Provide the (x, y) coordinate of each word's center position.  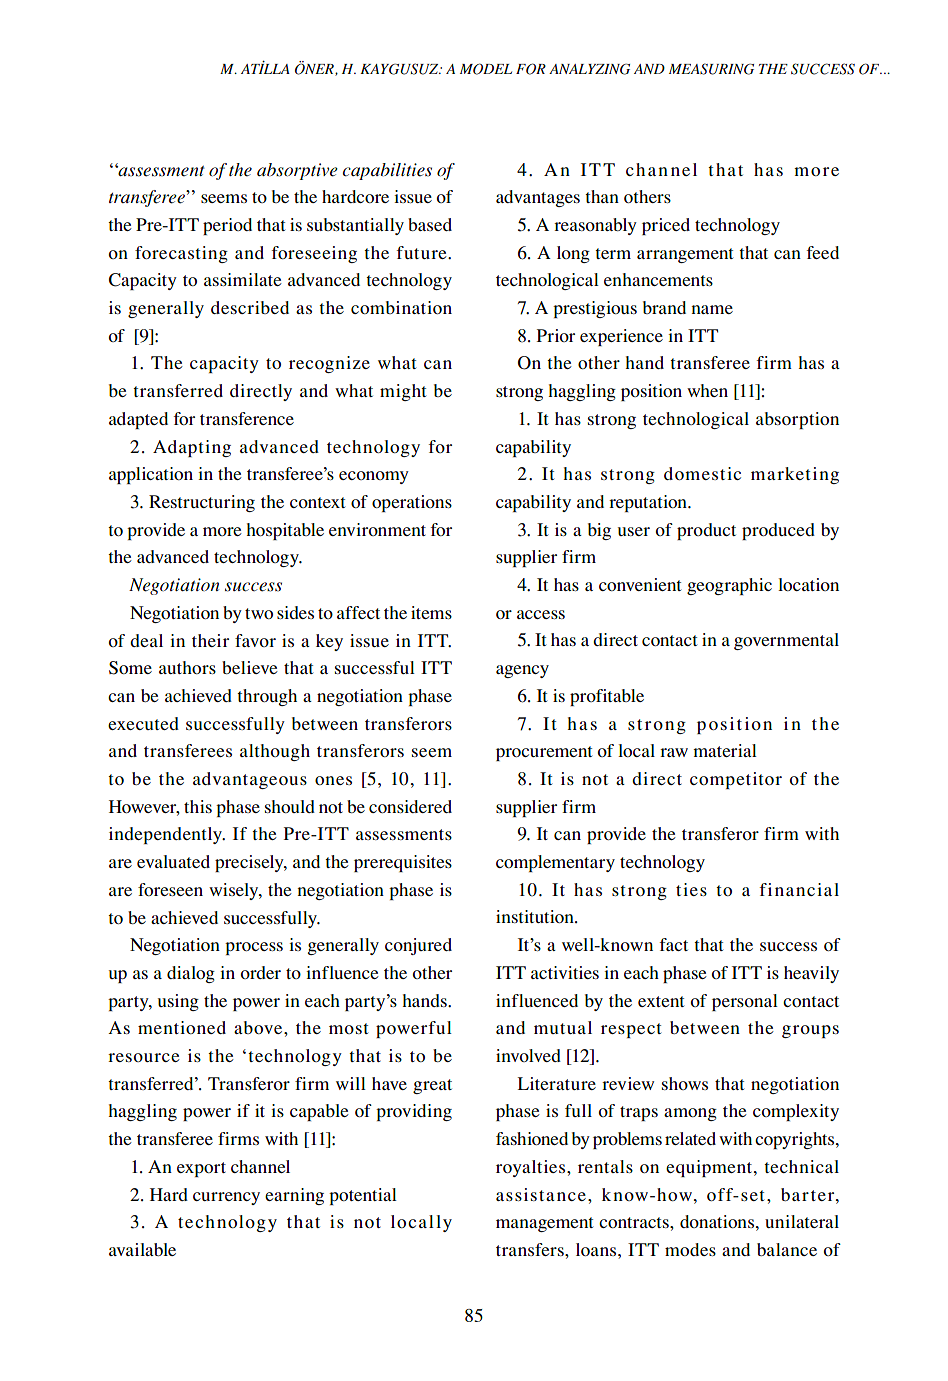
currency (226, 1198)
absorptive (297, 171)
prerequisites (403, 863)
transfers (531, 1249)
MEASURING (711, 69)
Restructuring (202, 503)
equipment (710, 1168)
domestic (702, 473)
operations (412, 503)
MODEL (486, 69)
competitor (736, 780)
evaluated (173, 861)
